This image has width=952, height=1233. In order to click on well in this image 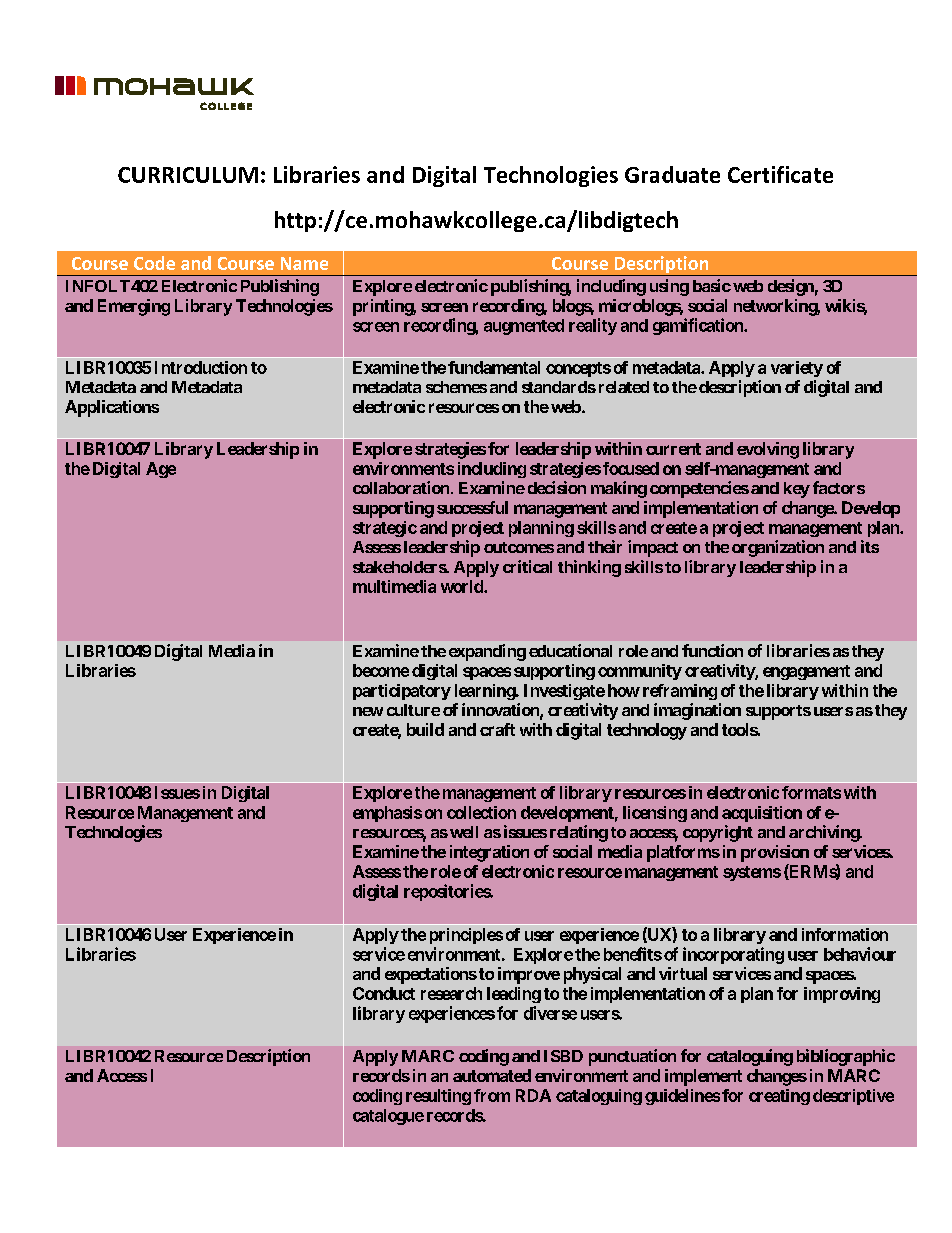, I will do `click(464, 832)`.
